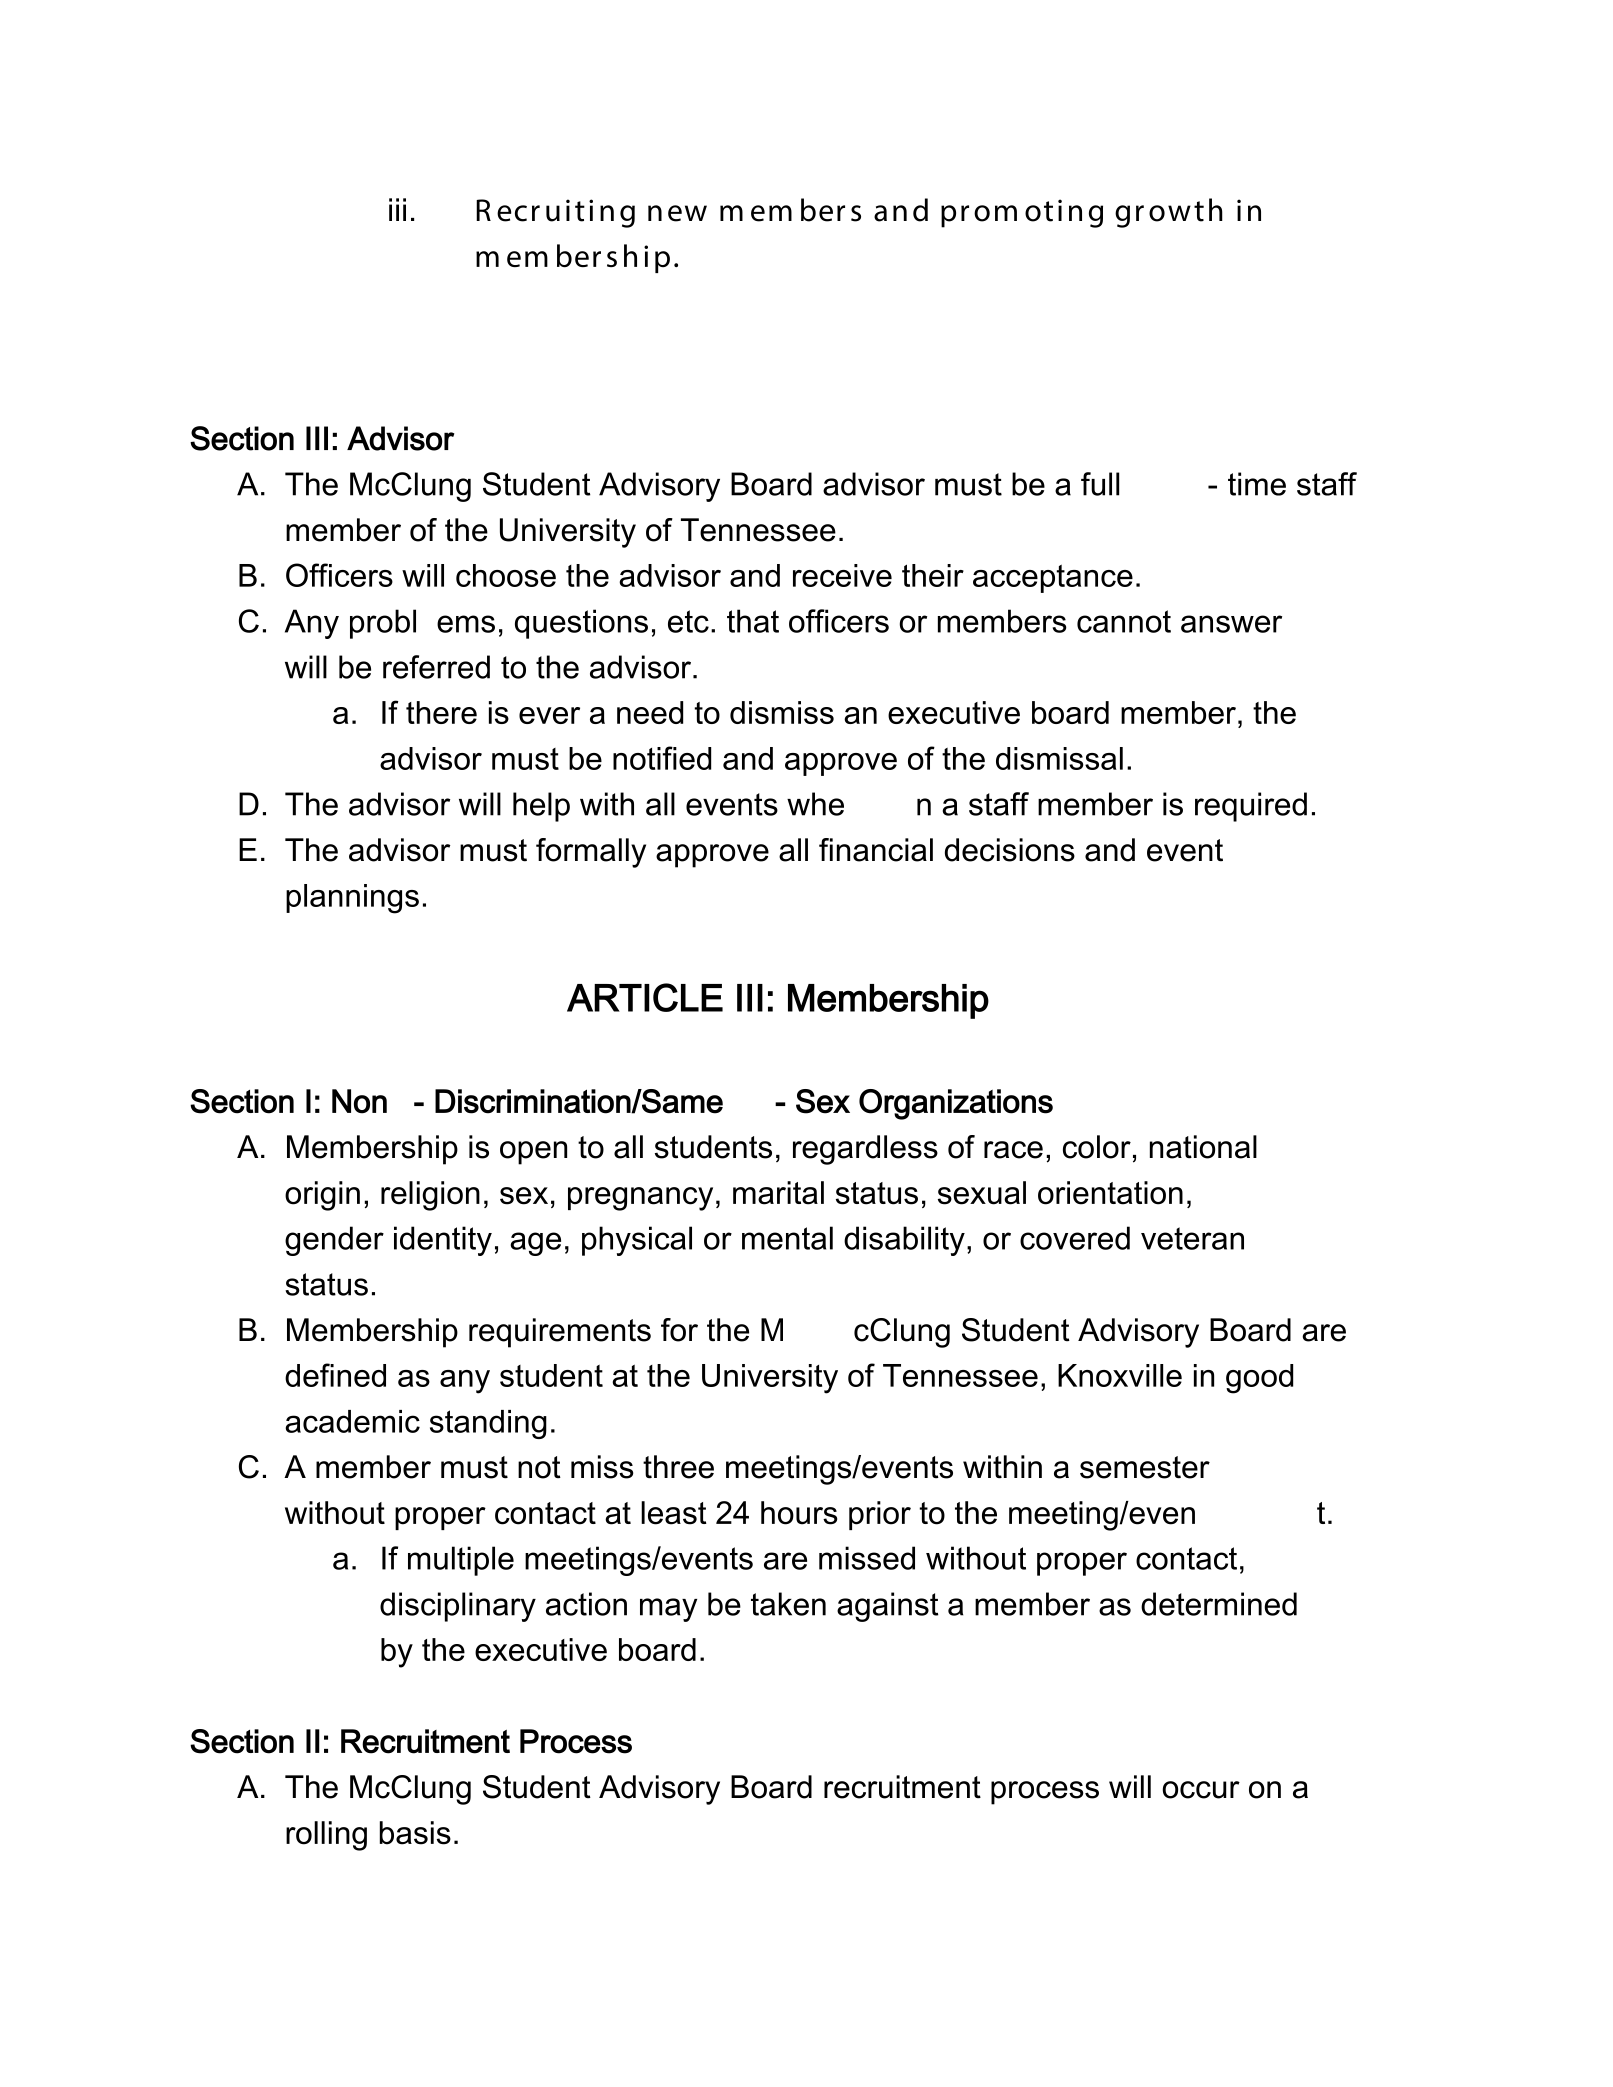  What do you see at coordinates (842, 575) in the screenshot?
I see `receive` at bounding box center [842, 575].
